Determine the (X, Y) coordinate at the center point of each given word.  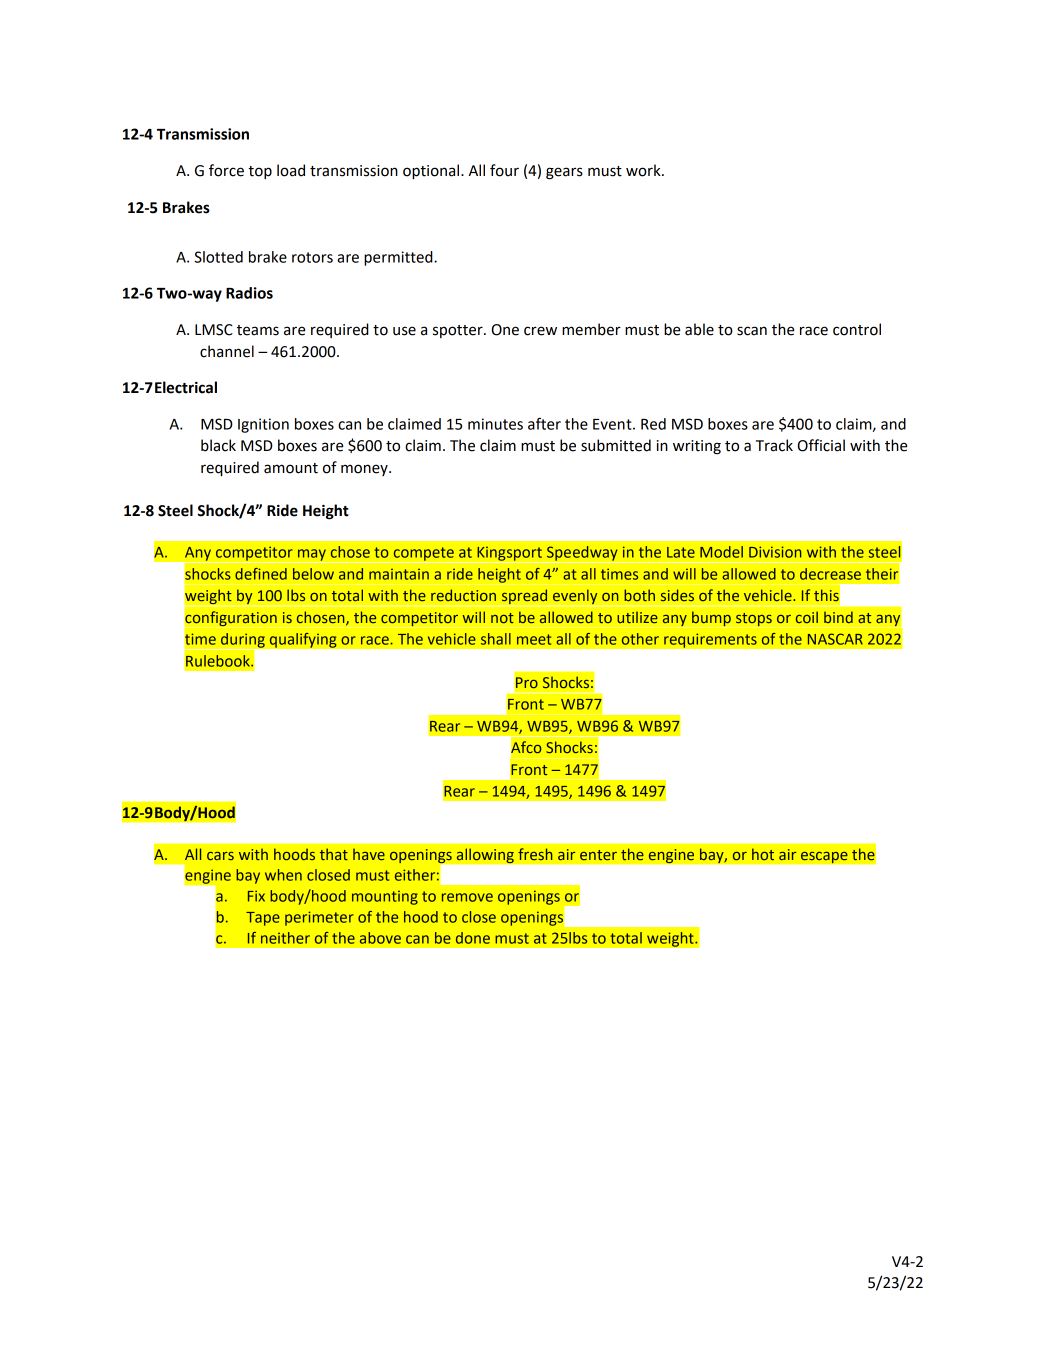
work (644, 170)
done (473, 938)
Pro (527, 682)
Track (774, 445)
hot (763, 854)
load (291, 170)
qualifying (303, 640)
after (544, 423)
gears (564, 173)
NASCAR (835, 639)
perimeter (319, 918)
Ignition (263, 425)
